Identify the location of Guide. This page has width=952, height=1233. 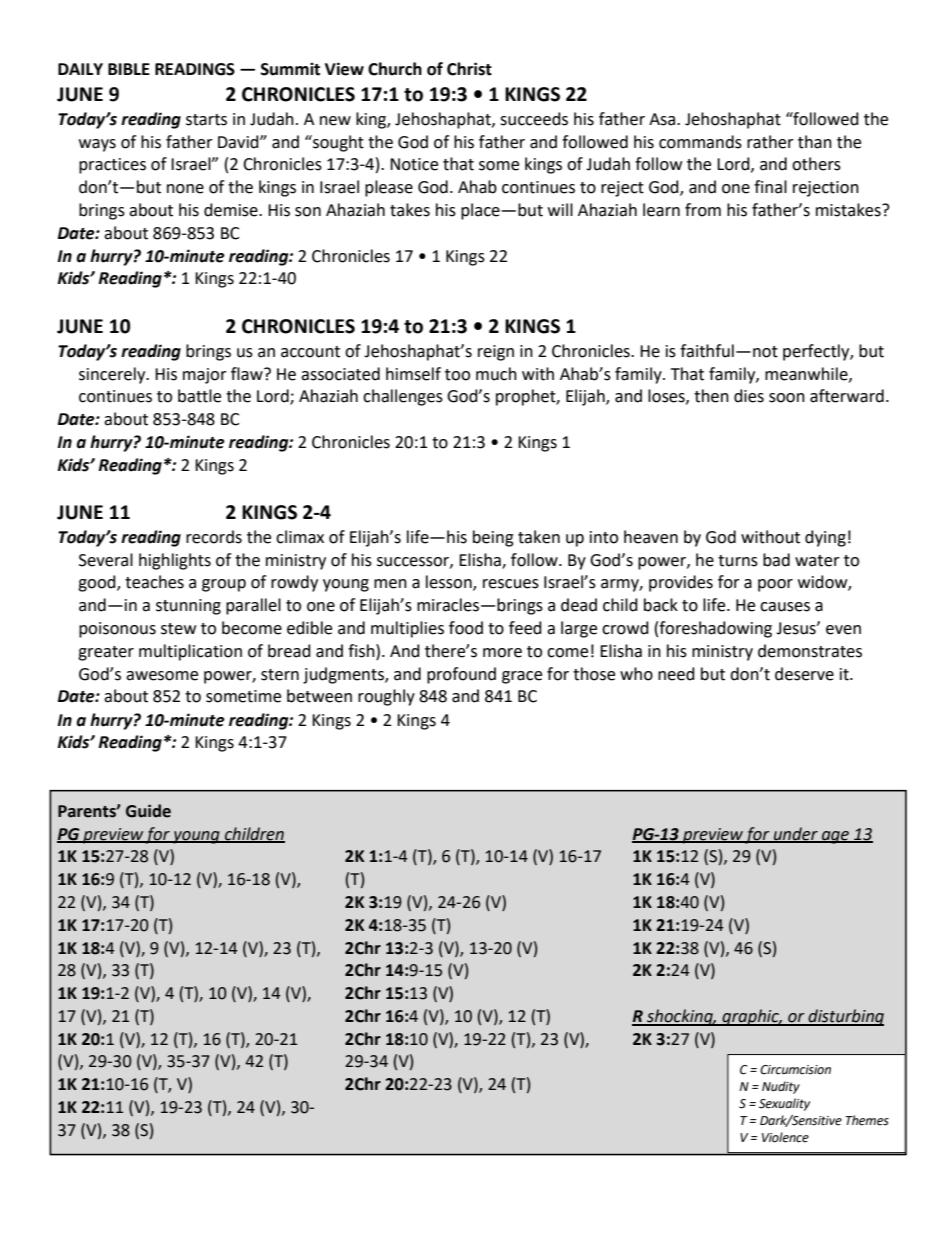
(148, 811).
